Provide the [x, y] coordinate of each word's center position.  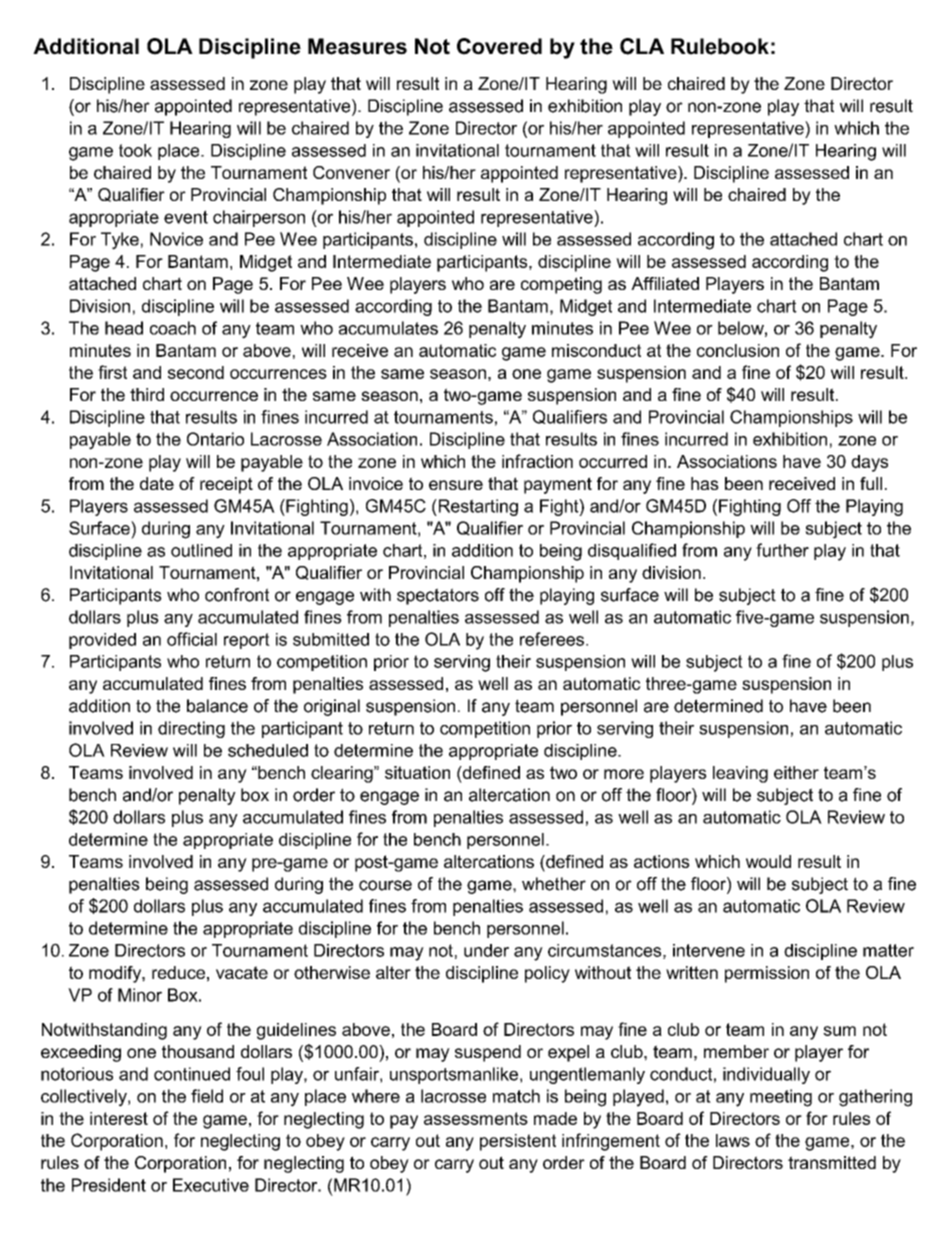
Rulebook [720, 46]
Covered [499, 46]
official [192, 639]
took [135, 150]
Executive [211, 1185]
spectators [438, 596]
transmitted [832, 1162]
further [782, 550]
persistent [518, 1142]
